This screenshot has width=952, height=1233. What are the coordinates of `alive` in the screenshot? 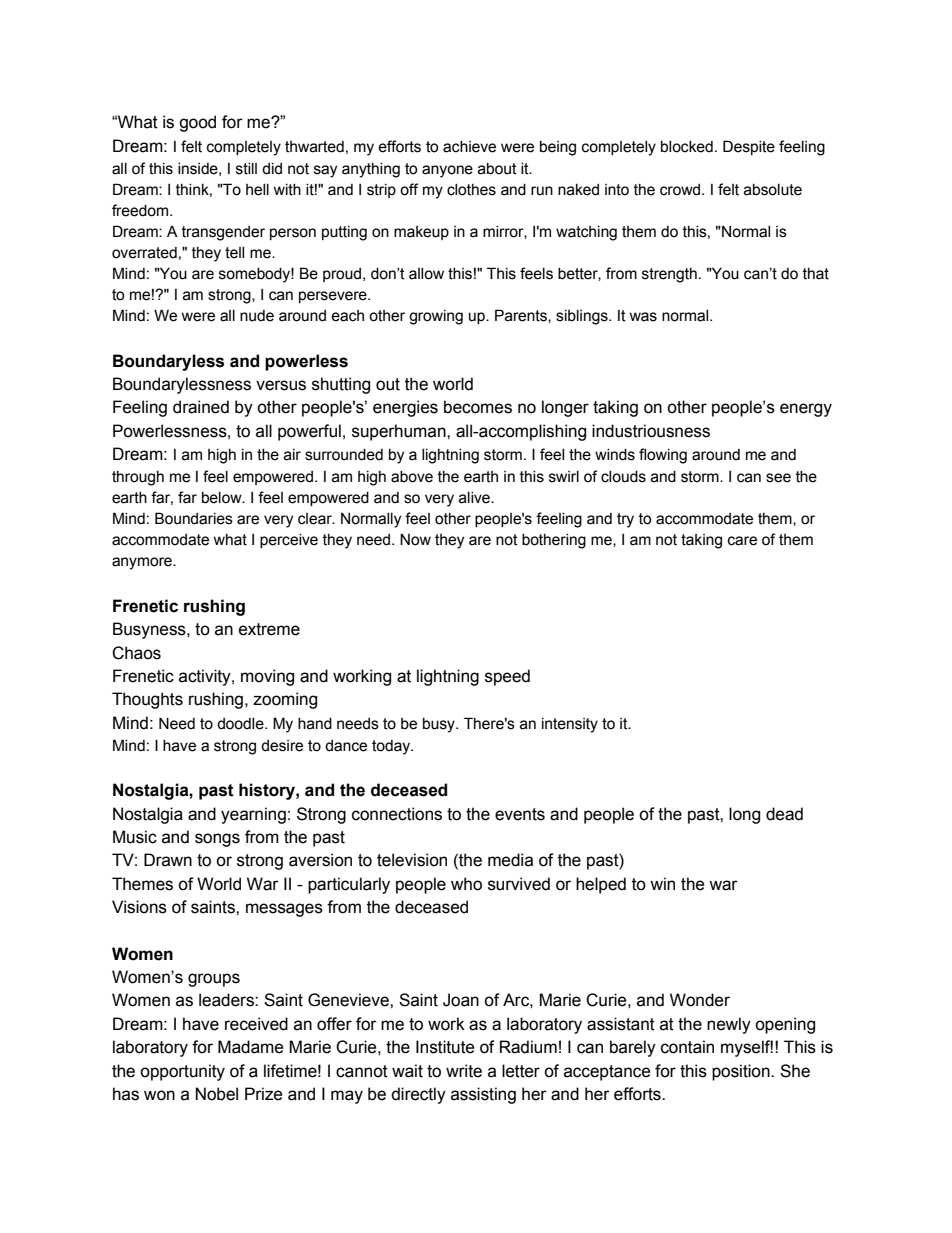 It's located at (475, 498).
